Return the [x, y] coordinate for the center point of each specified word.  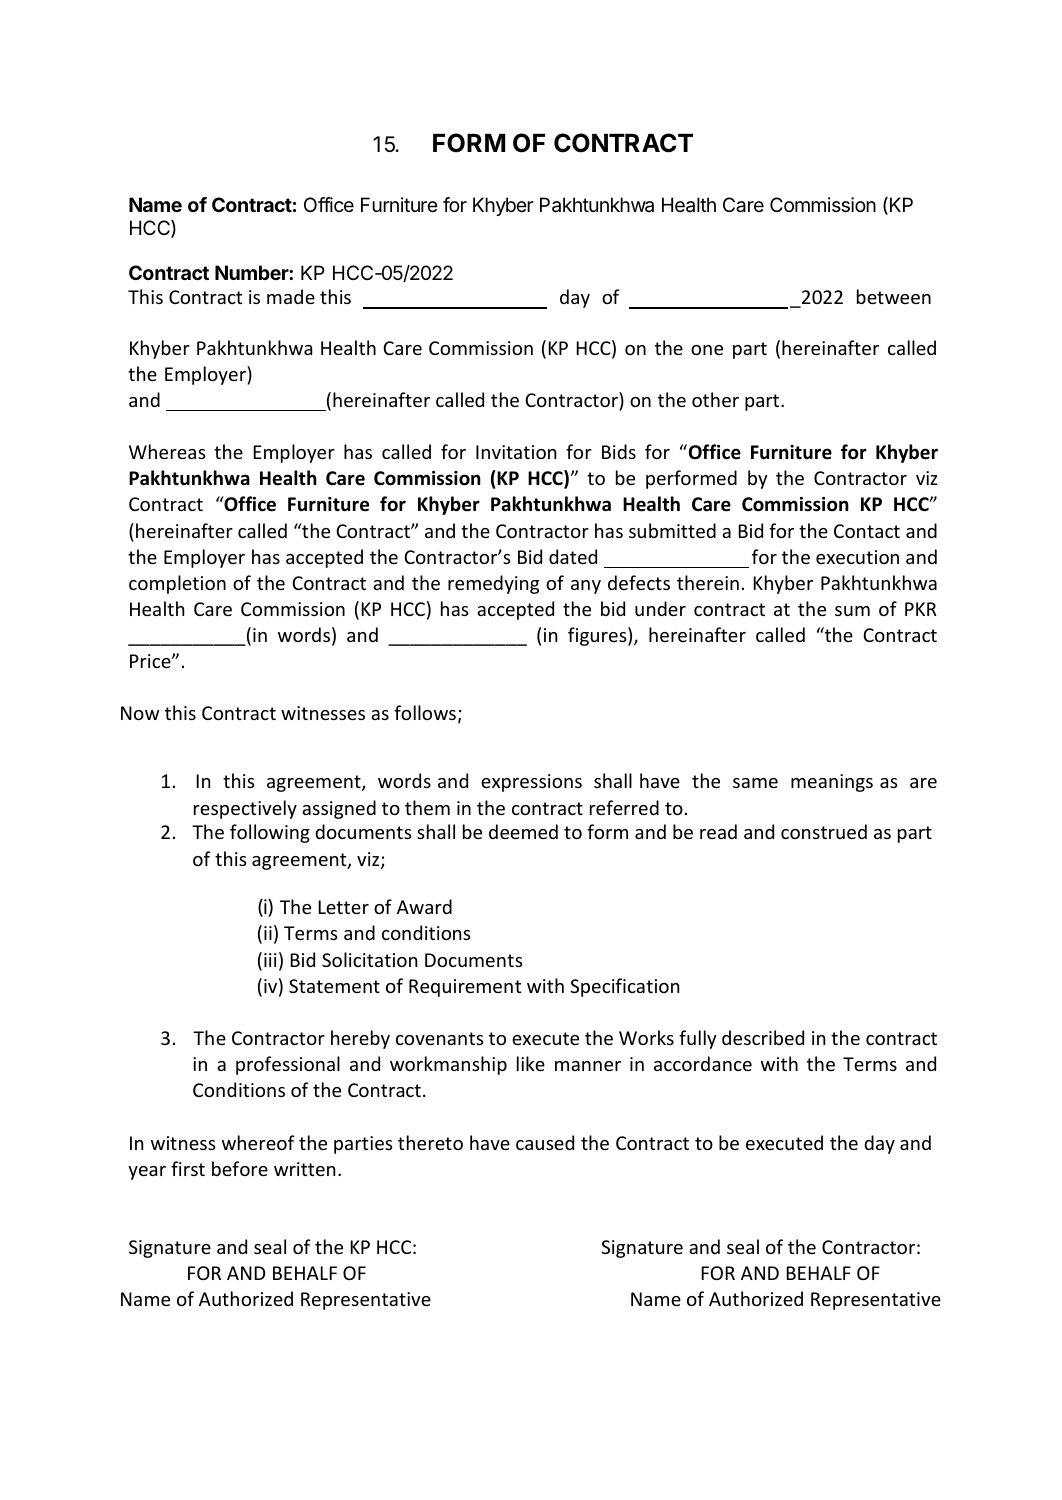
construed [824, 831]
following [270, 833]
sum [852, 611]
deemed [523, 831]
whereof [258, 1142]
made [291, 296]
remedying [493, 584]
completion [177, 584]
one [707, 350]
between [894, 296]
